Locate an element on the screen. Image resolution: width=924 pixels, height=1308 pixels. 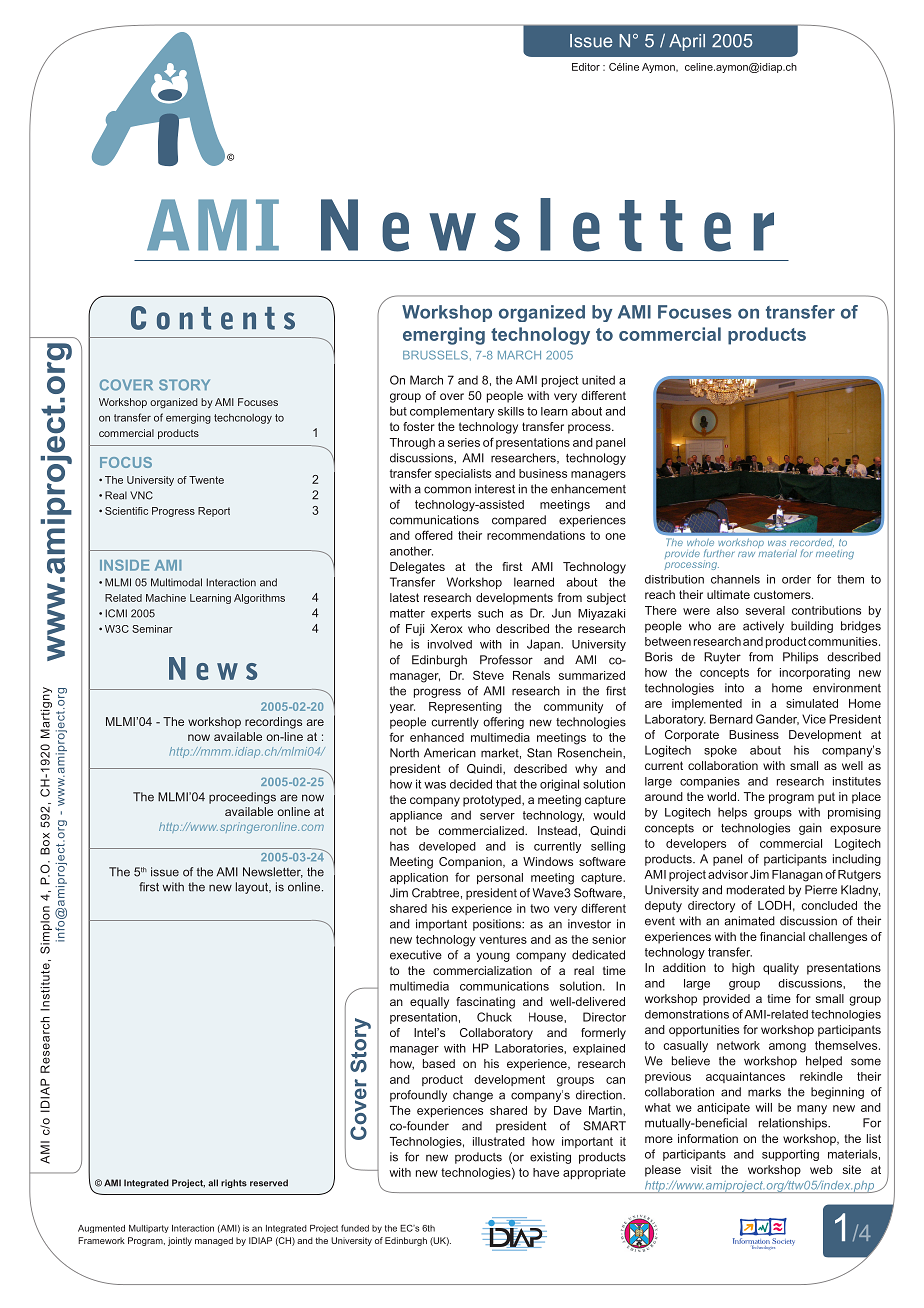
Seminar is located at coordinates (152, 629).
